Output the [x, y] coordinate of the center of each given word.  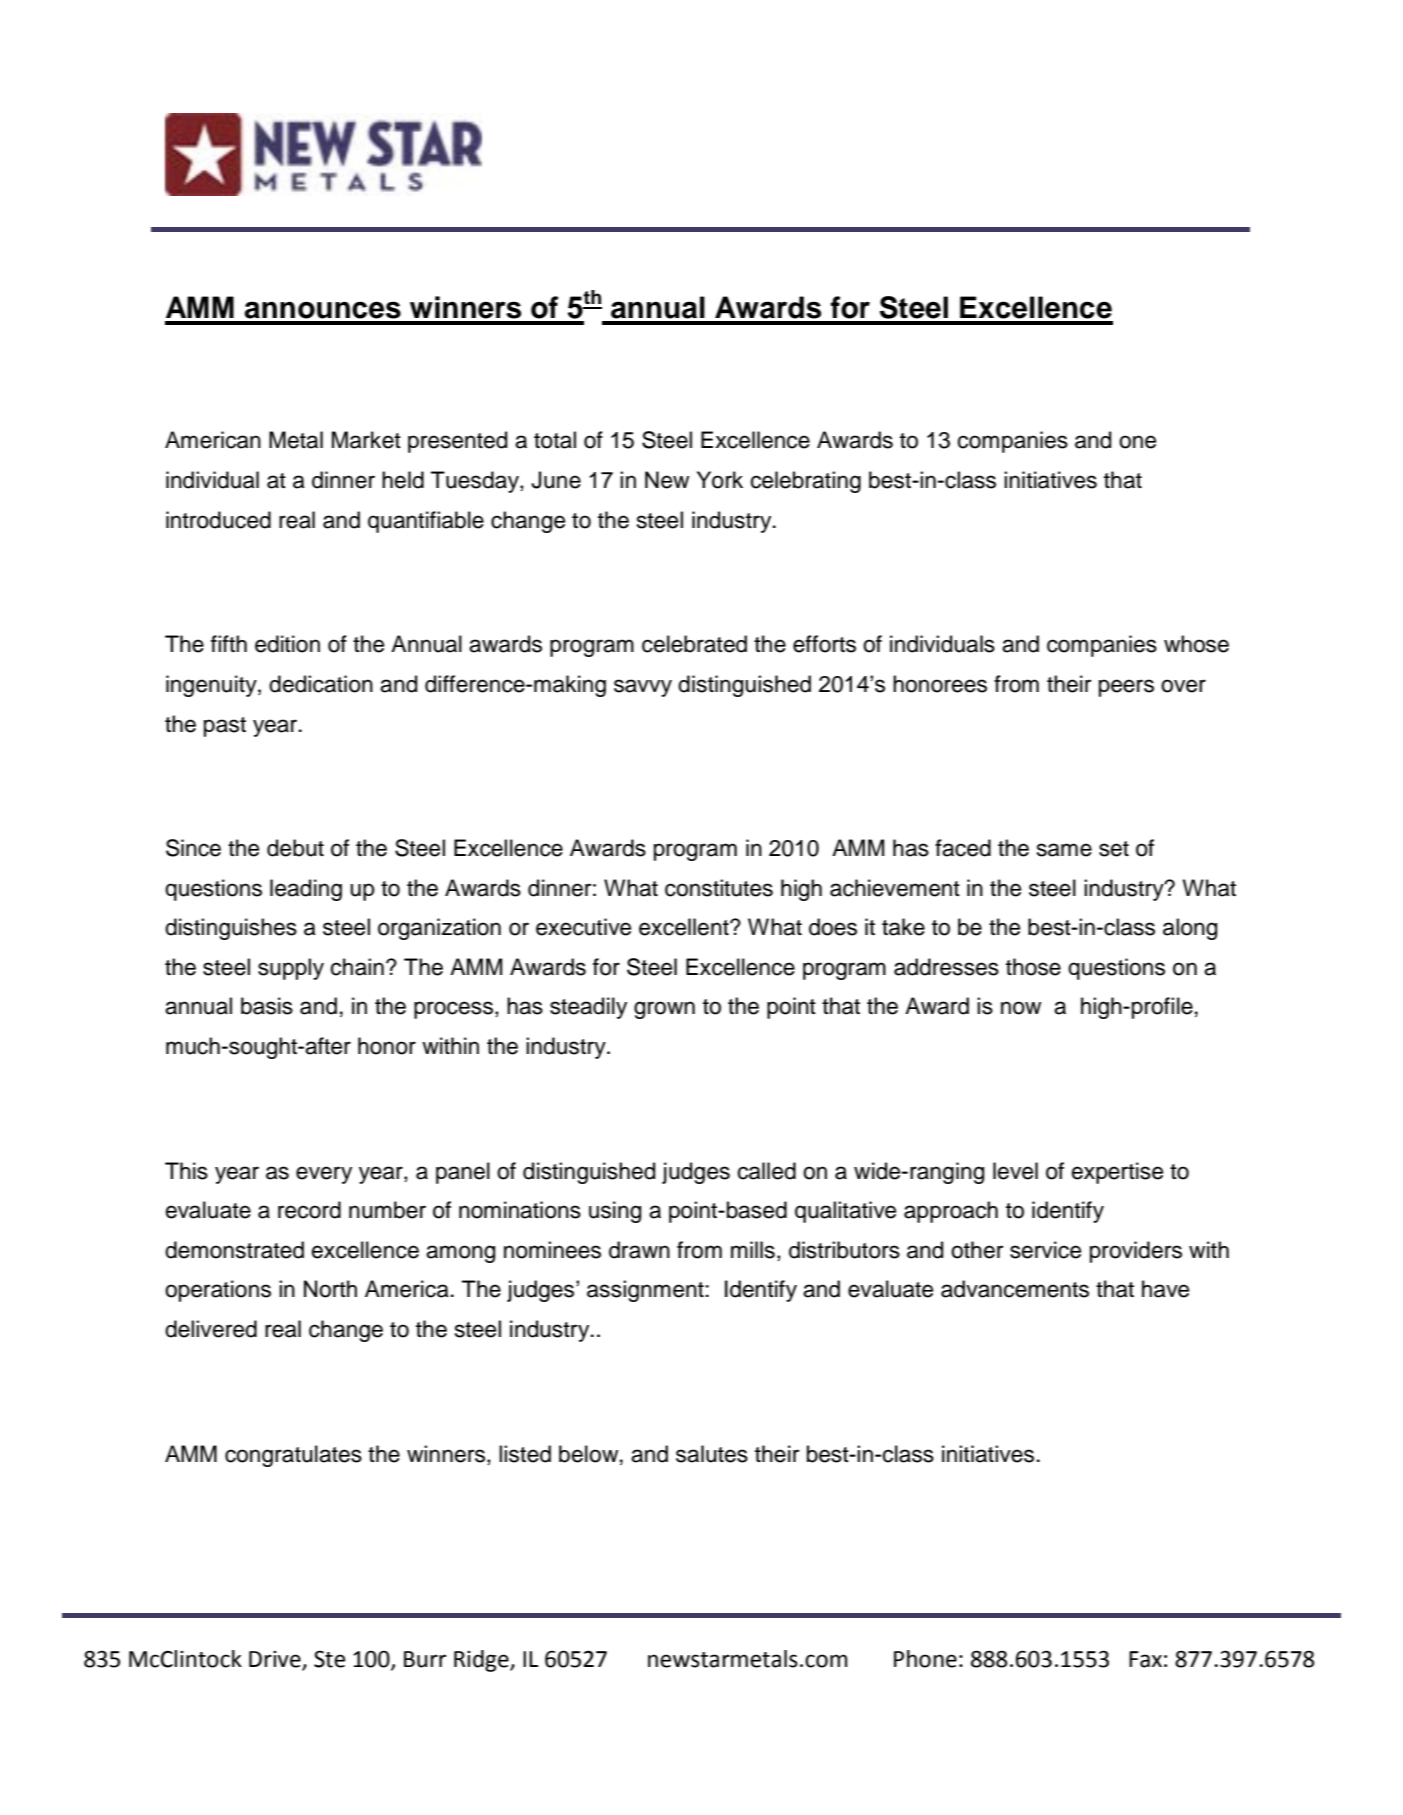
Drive [276, 1660]
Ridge [482, 1661]
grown [664, 1010]
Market [366, 440]
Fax [1145, 1659]
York [720, 480]
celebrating [806, 482]
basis [267, 1006]
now [1021, 1008]
